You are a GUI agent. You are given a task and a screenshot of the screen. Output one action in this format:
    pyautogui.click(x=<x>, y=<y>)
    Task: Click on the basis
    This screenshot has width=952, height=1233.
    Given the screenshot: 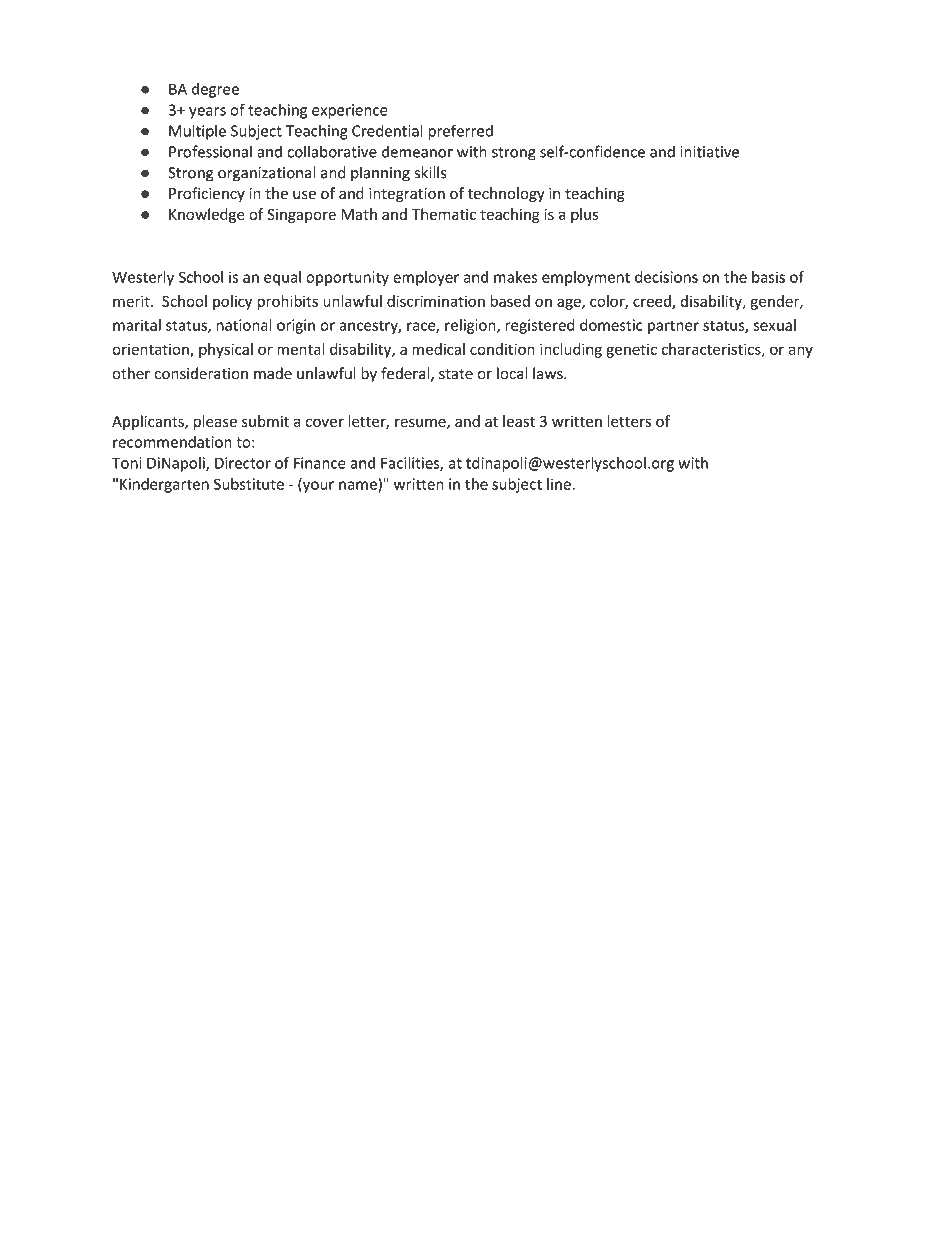 What is the action you would take?
    pyautogui.click(x=768, y=277)
